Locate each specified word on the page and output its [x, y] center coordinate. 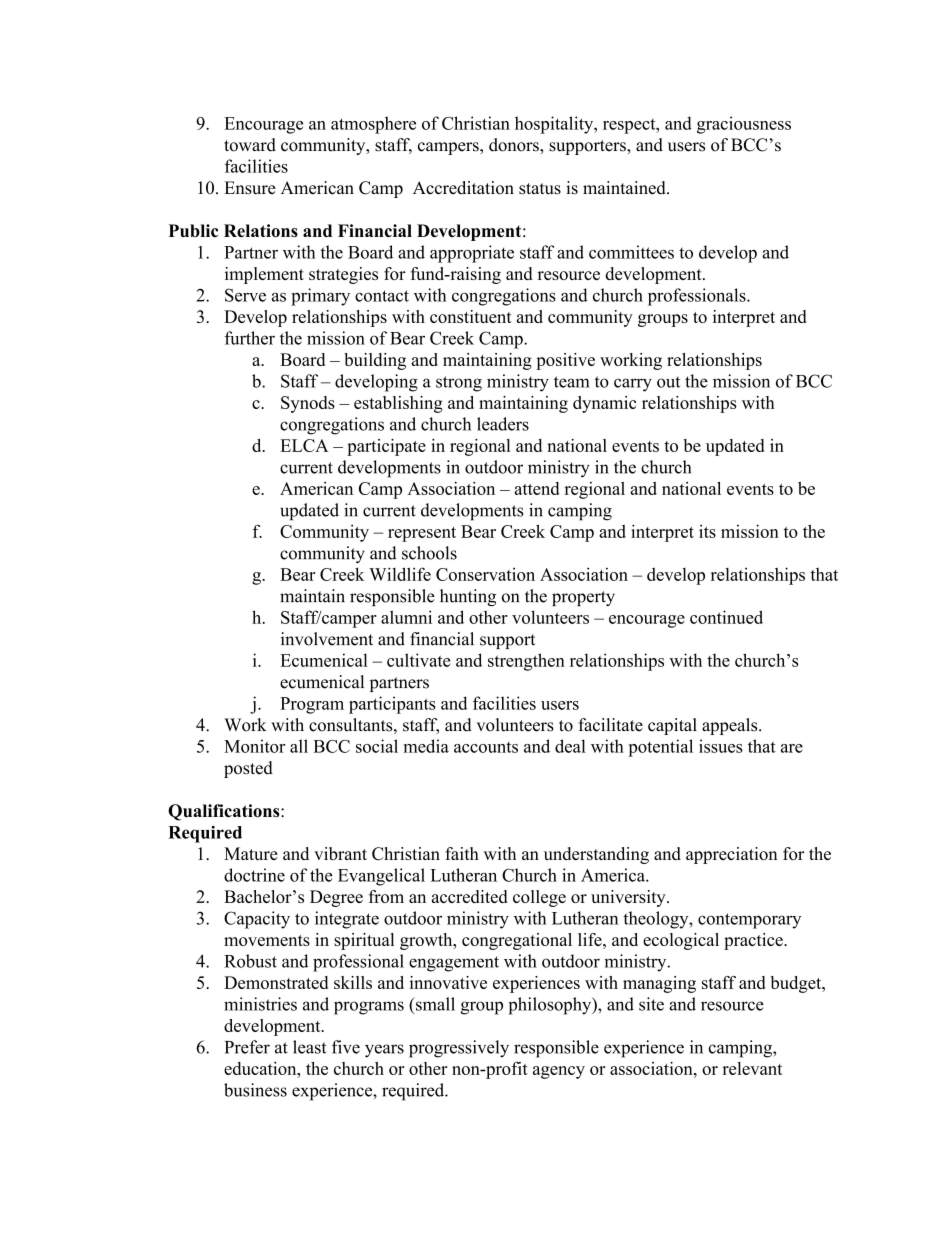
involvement [327, 639]
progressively [459, 1049]
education [261, 1068]
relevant [752, 1068]
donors [515, 145]
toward [250, 145]
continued [726, 617]
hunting [468, 597]
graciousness [744, 125]
